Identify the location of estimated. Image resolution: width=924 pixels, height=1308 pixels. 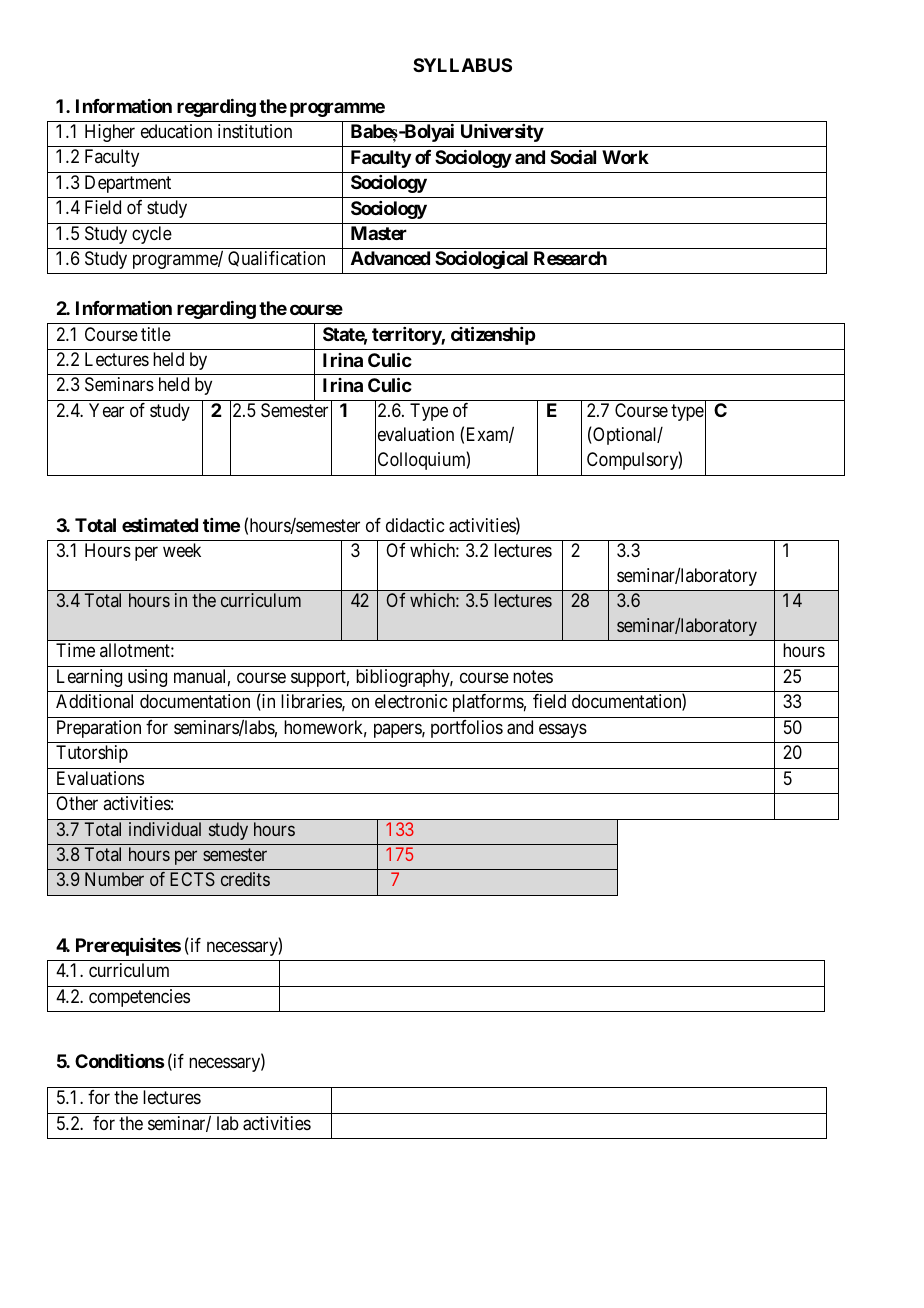
(160, 525).
